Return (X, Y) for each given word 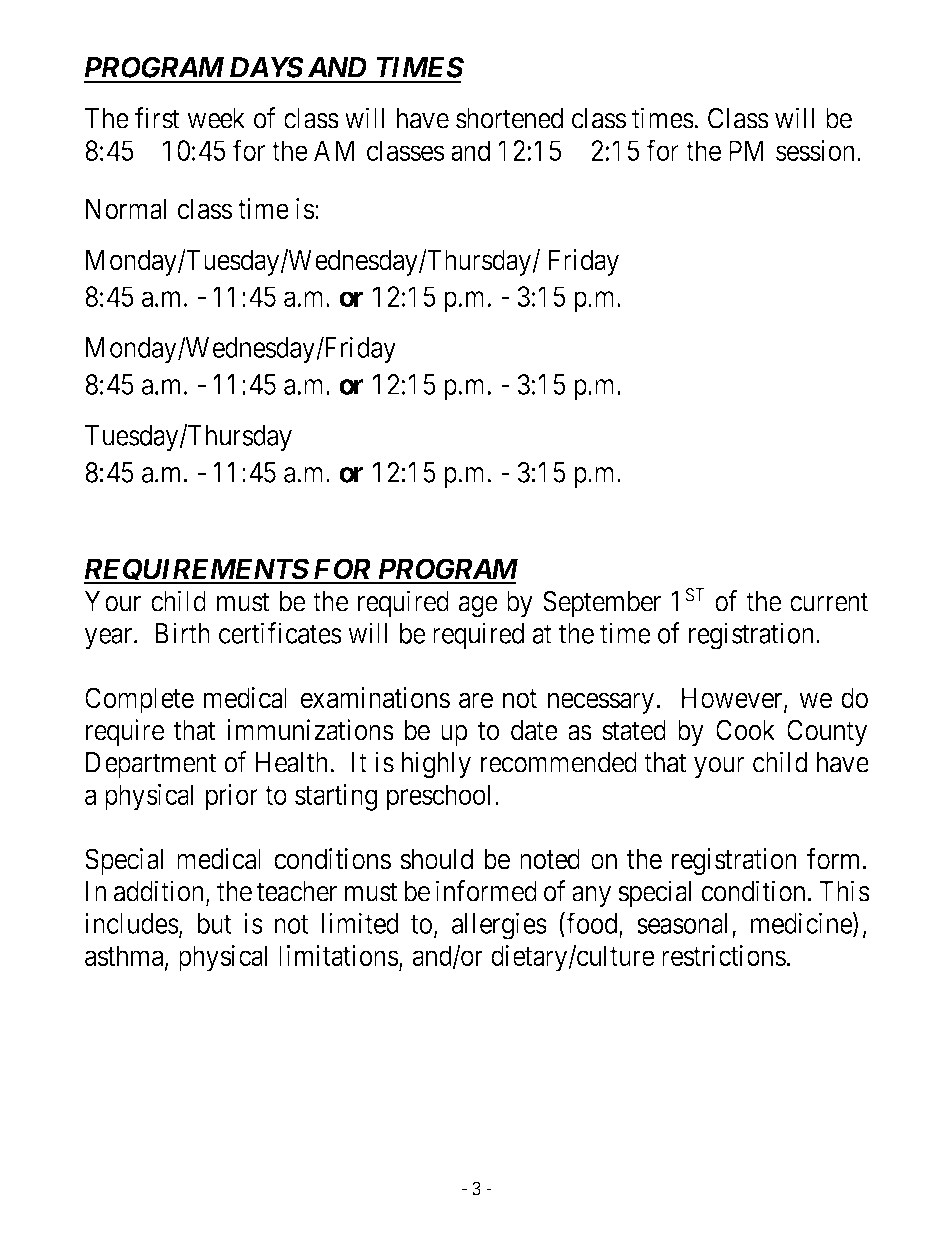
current (829, 602)
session (817, 150)
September (602, 603)
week (216, 118)
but (215, 923)
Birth (182, 633)
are (476, 701)
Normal (126, 209)
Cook (745, 730)
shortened (509, 118)
